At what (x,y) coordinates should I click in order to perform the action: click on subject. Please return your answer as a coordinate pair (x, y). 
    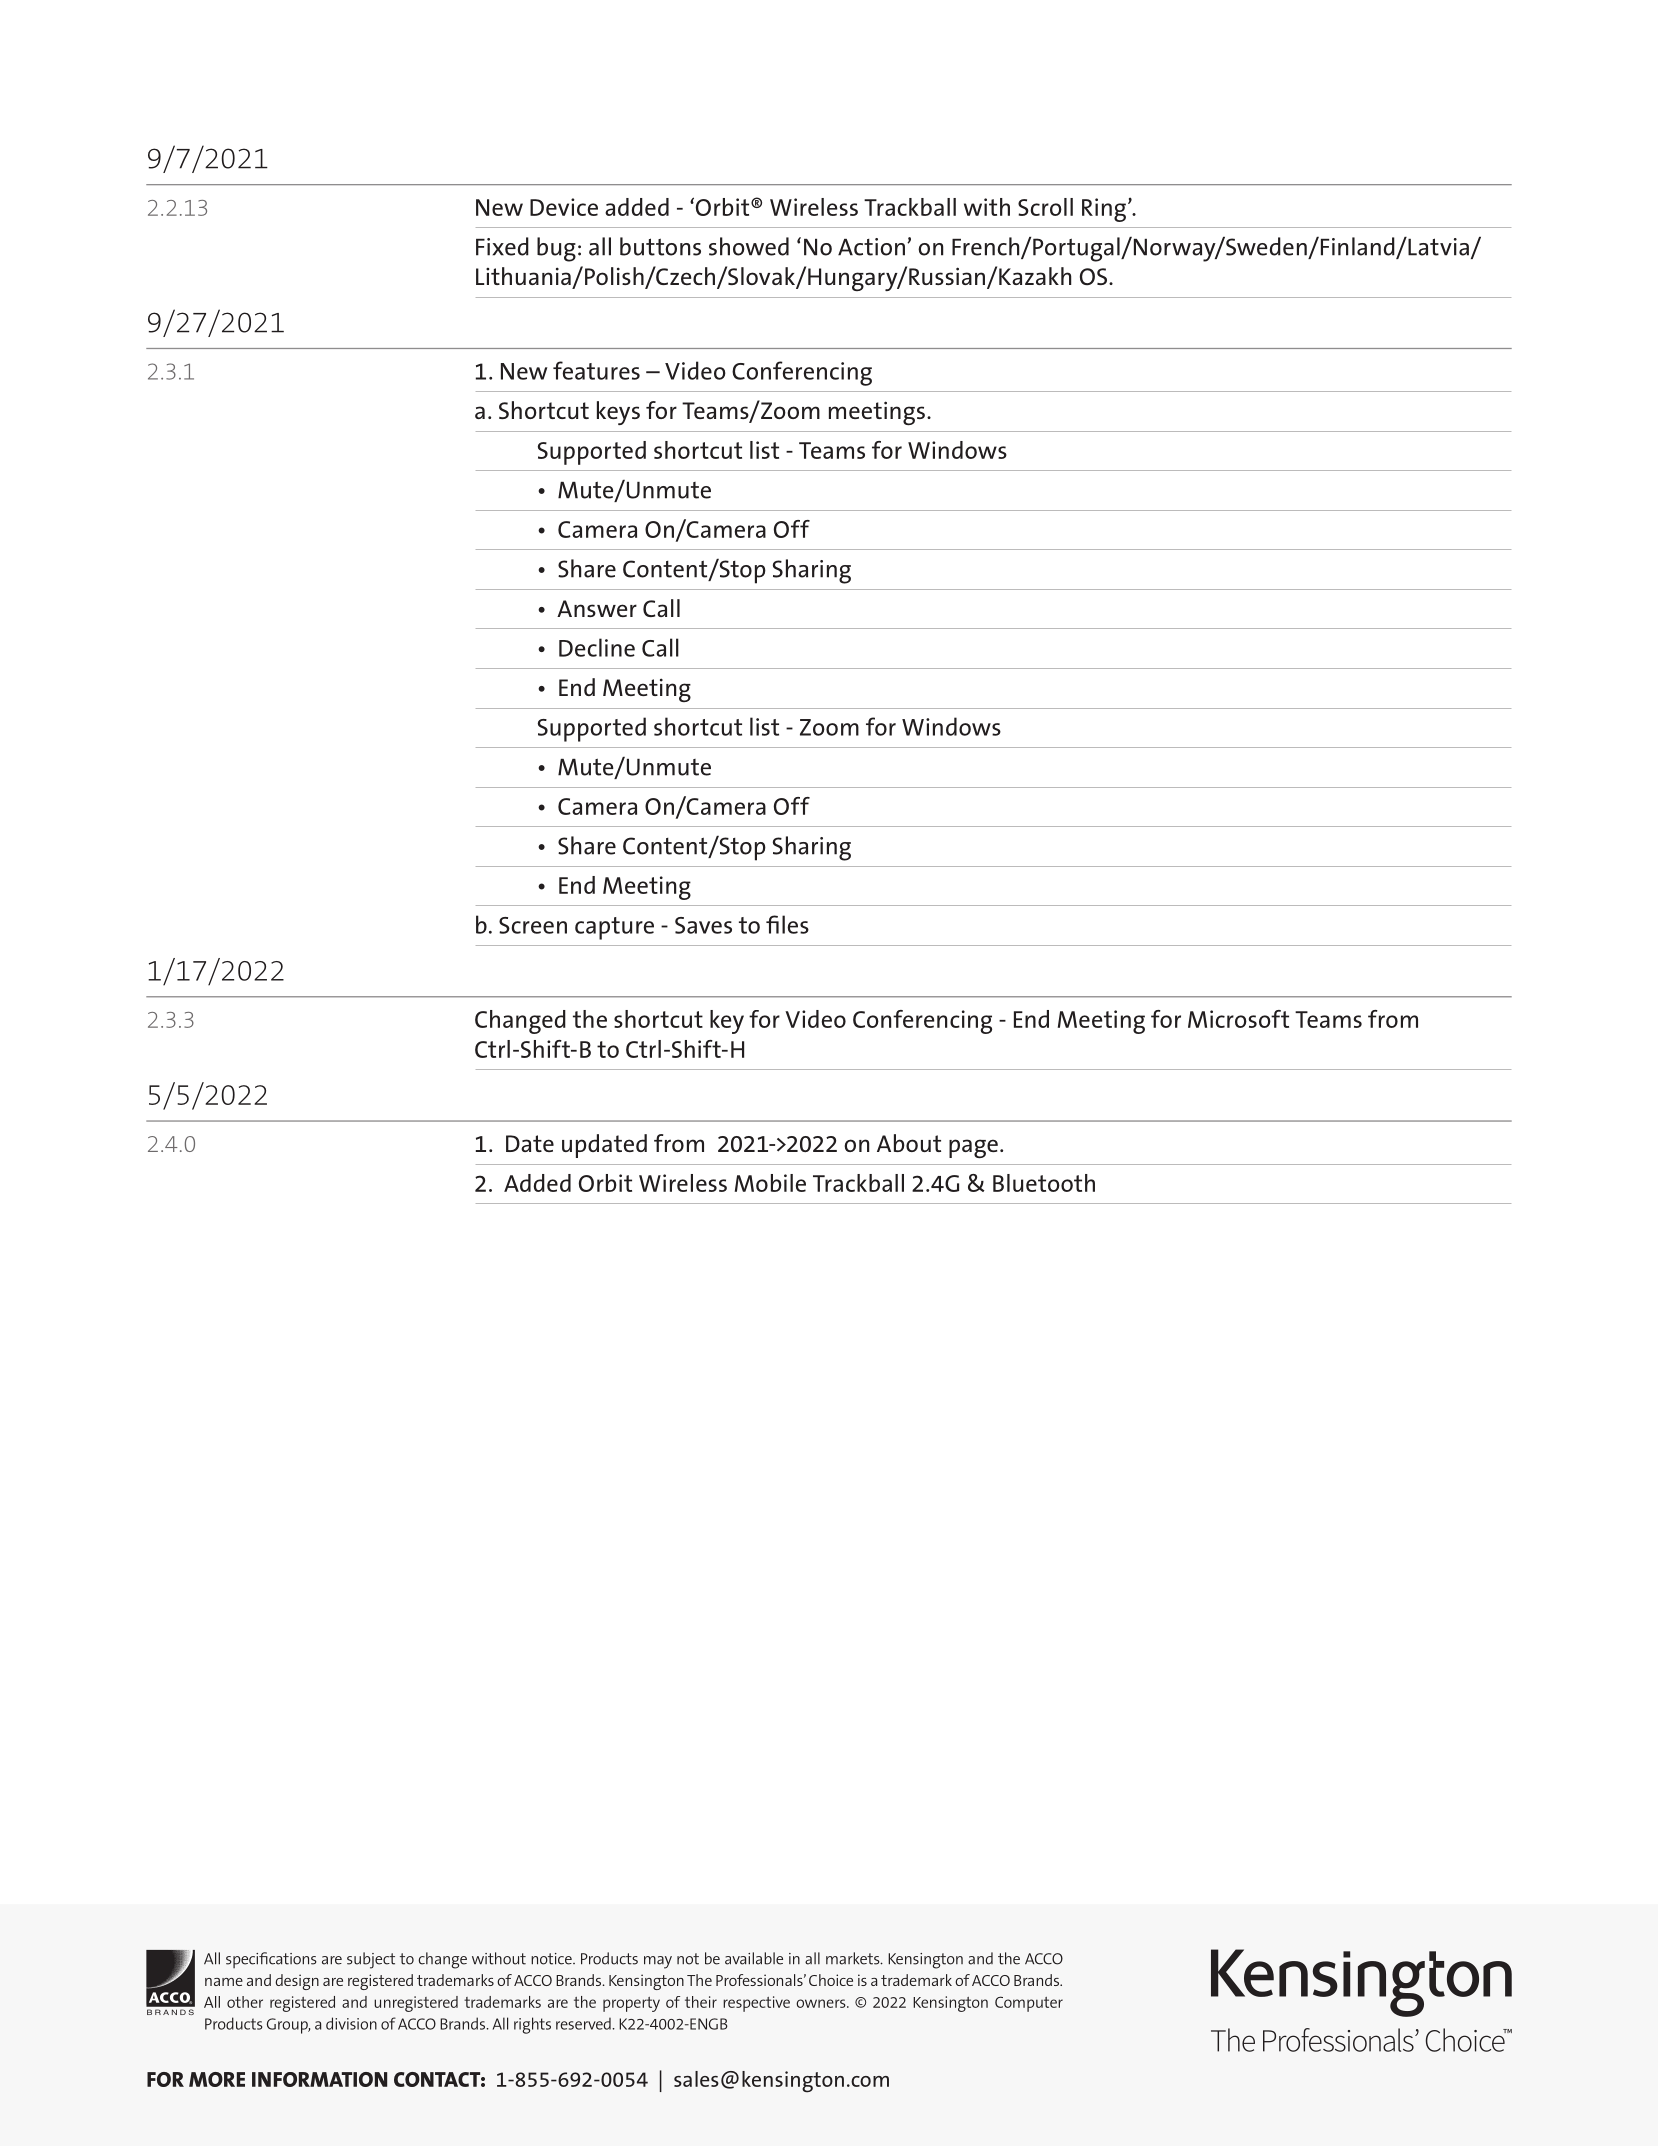
    Looking at the image, I should click on (371, 1960).
